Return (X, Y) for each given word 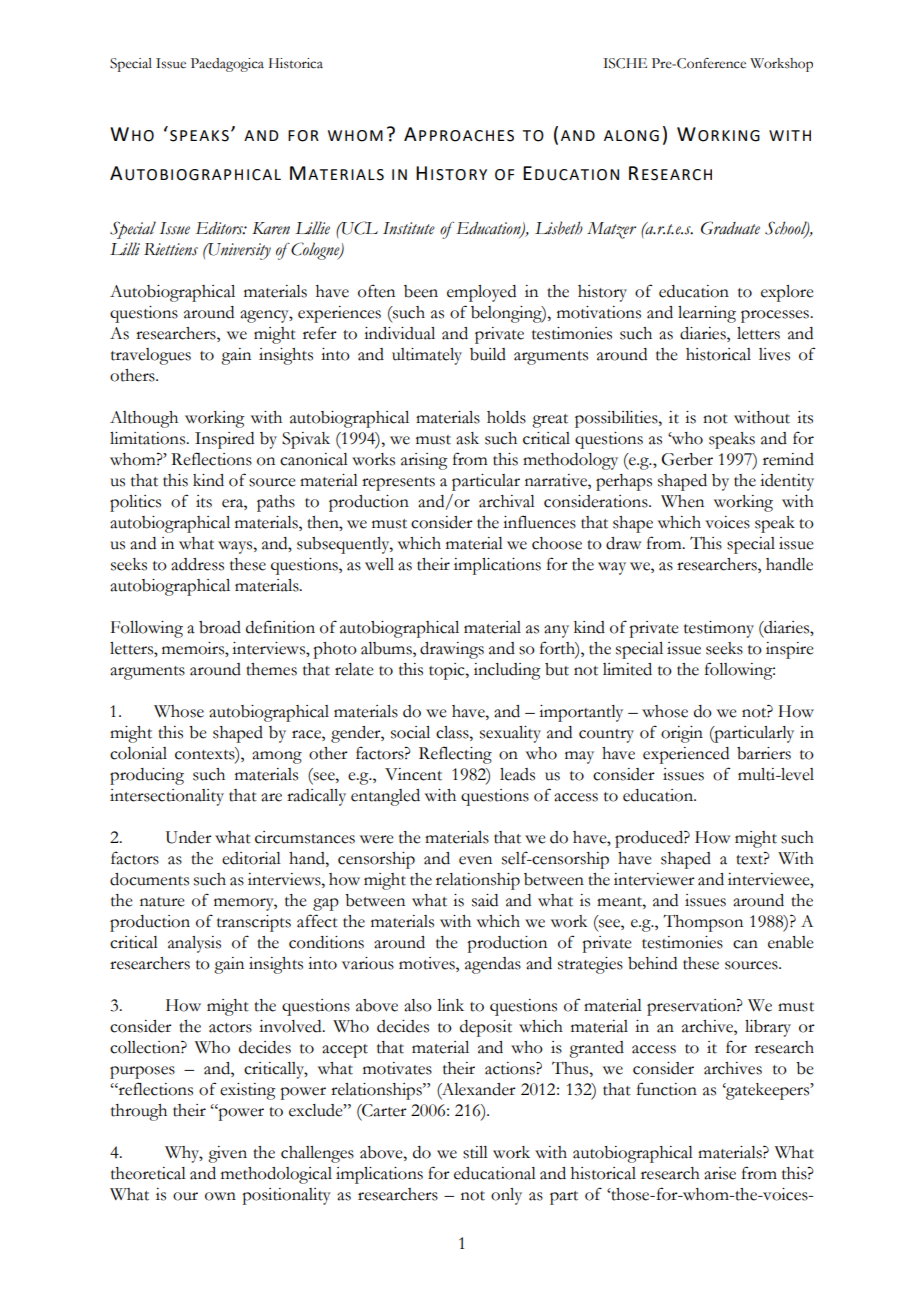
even (475, 860)
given (227, 1154)
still (475, 1152)
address (197, 564)
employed (481, 293)
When (682, 501)
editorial (251, 858)
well (379, 564)
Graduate (730, 228)
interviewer (654, 879)
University (239, 251)
